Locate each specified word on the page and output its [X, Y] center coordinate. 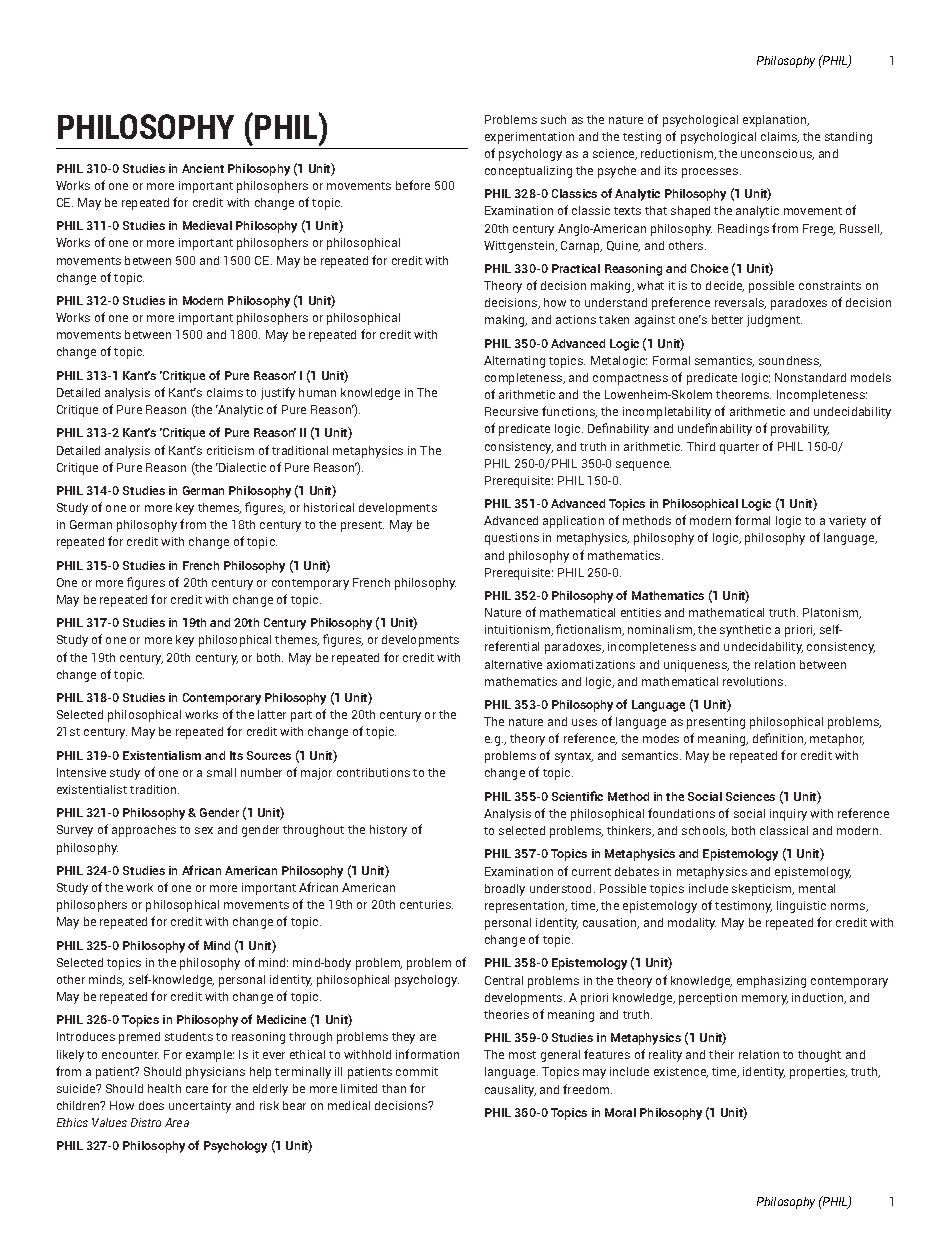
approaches [144, 831]
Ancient [203, 168]
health [164, 1088]
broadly [505, 890]
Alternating [514, 362]
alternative [513, 664]
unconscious [777, 154]
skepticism [763, 890]
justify [278, 393]
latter [272, 714]
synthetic [745, 631]
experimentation [529, 138]
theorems [743, 394]
